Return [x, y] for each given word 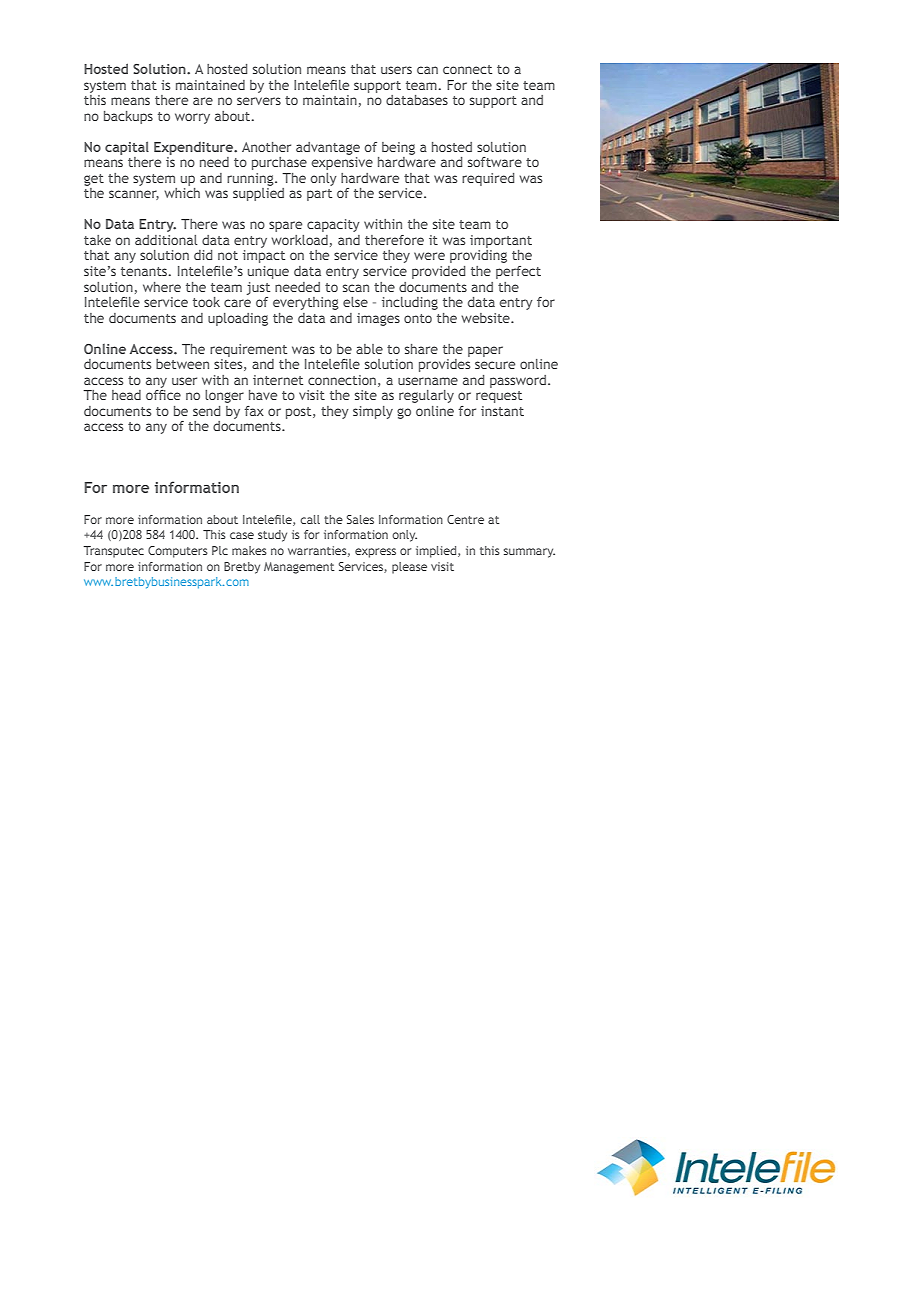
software [495, 162]
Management [299, 568]
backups [128, 117]
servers [259, 101]
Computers [178, 552]
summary [529, 553]
